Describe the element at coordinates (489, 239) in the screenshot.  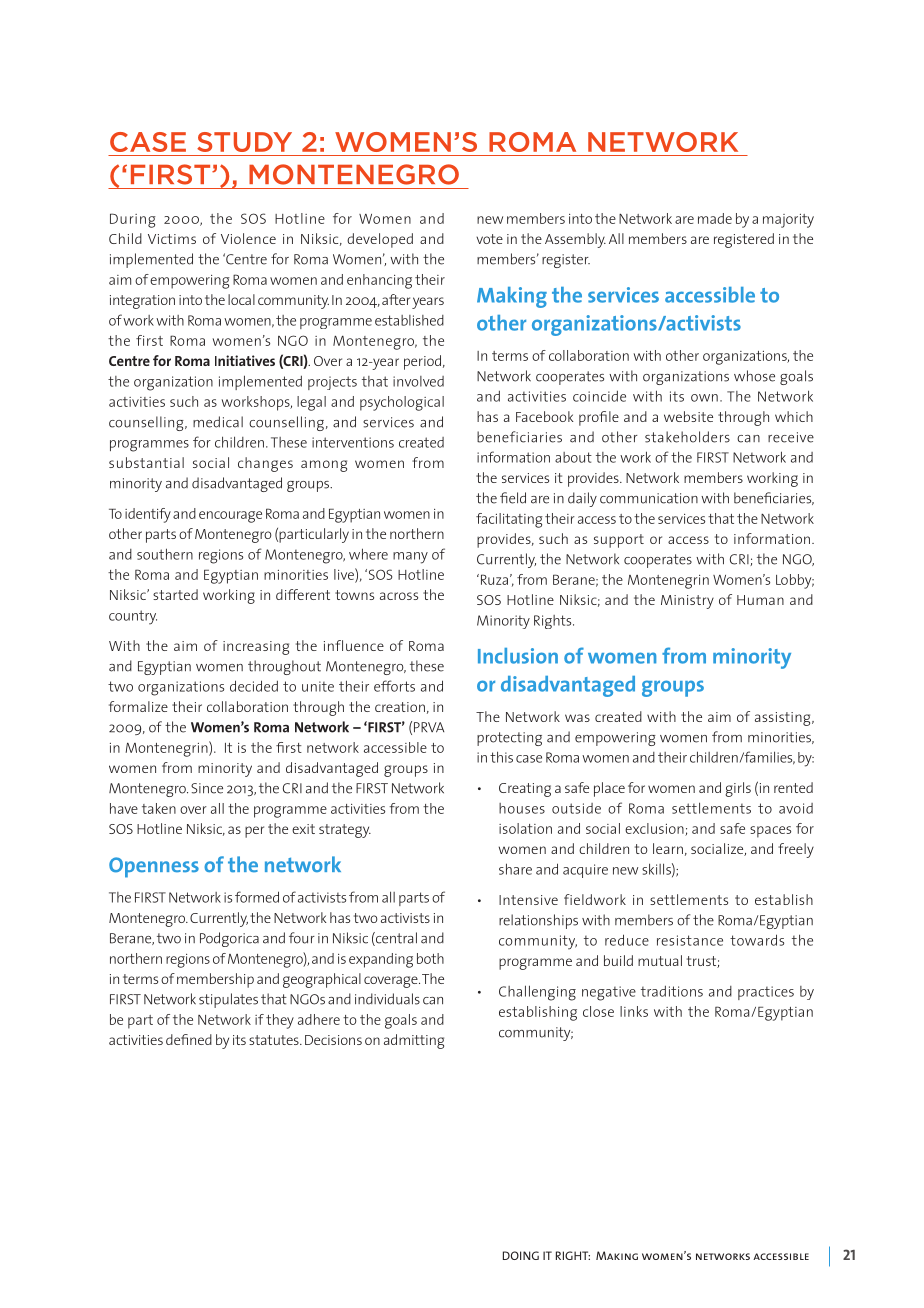
I see `vote` at that location.
